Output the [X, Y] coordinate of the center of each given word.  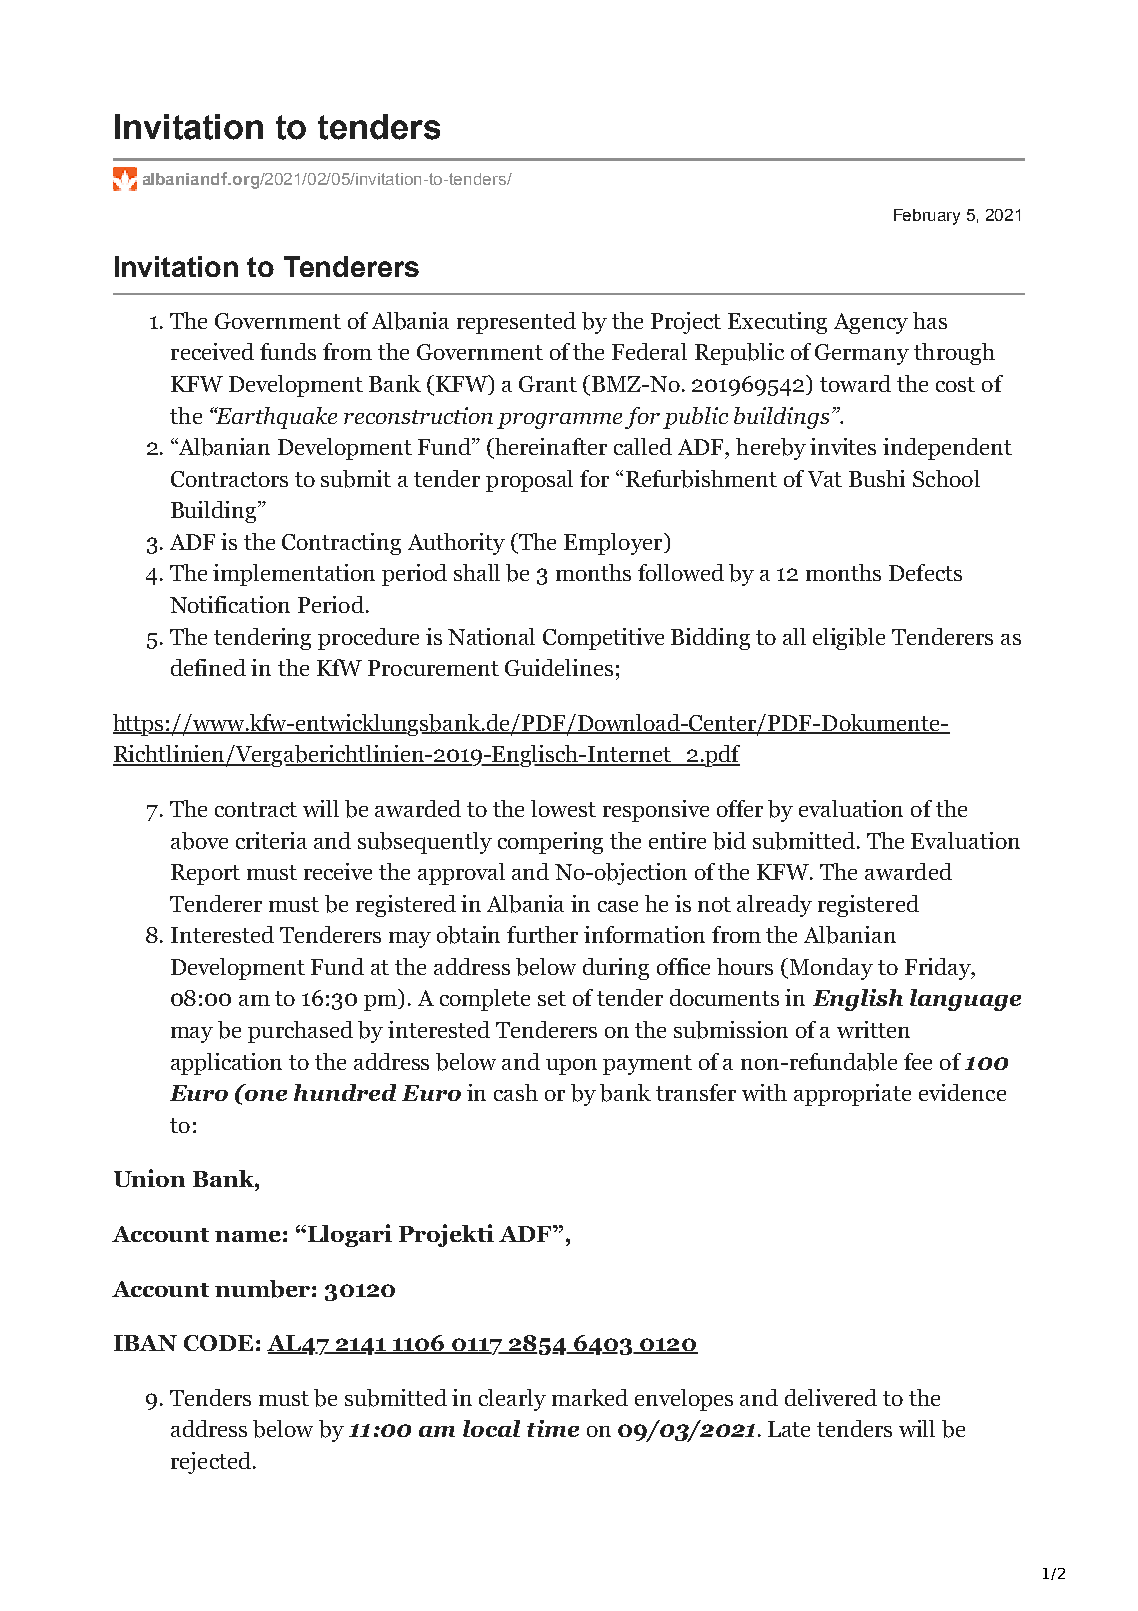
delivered [831, 1397]
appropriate [852, 1095]
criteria [271, 840]
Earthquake [275, 418]
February [927, 217]
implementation [294, 575]
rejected [211, 1463]
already [774, 906]
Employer [614, 544]
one [266, 1095]
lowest [563, 808]
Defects [925, 572]
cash [516, 1092]
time [553, 1428]
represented [516, 323]
